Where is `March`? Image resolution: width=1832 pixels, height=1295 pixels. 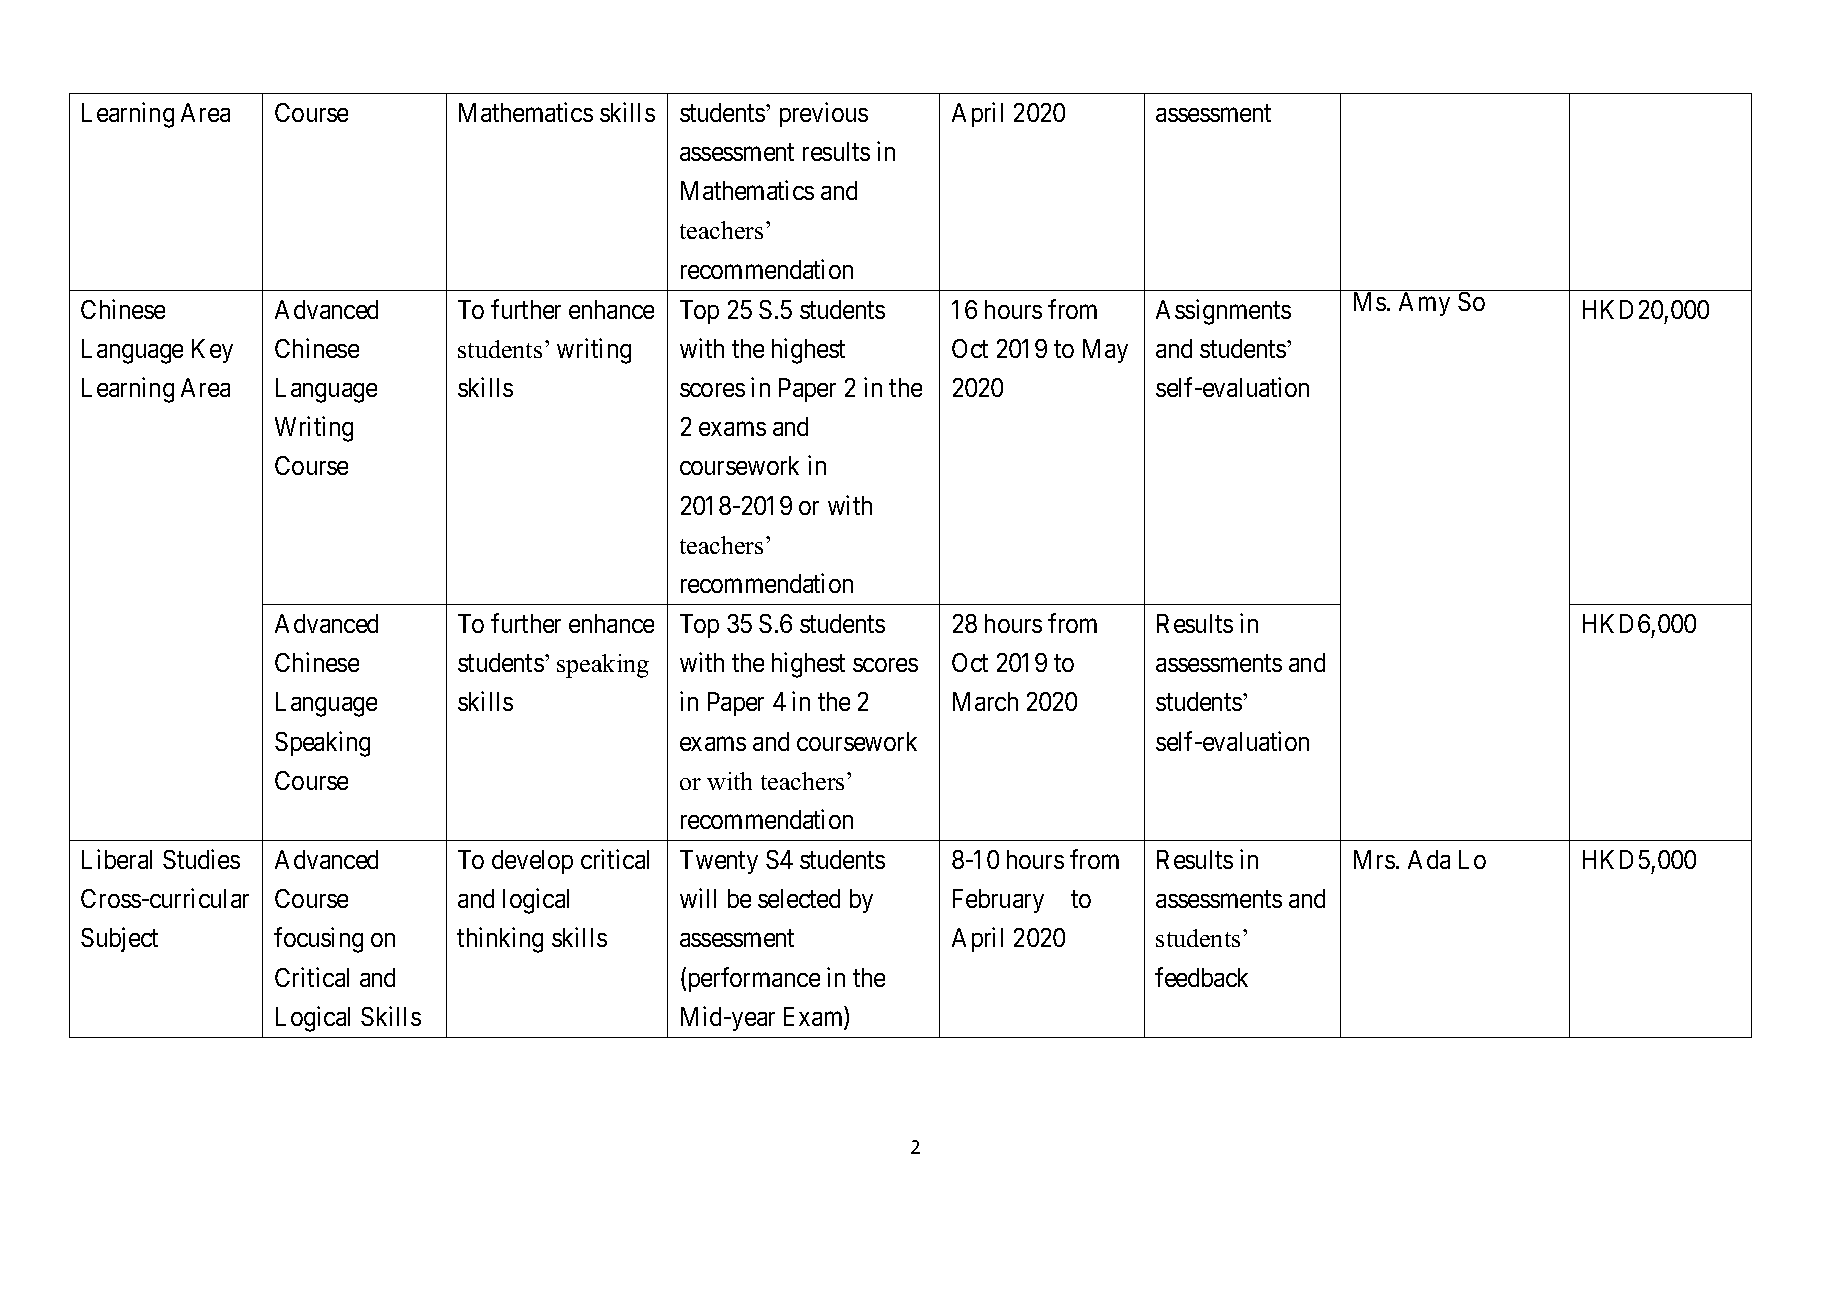
March is located at coordinates (985, 701).
